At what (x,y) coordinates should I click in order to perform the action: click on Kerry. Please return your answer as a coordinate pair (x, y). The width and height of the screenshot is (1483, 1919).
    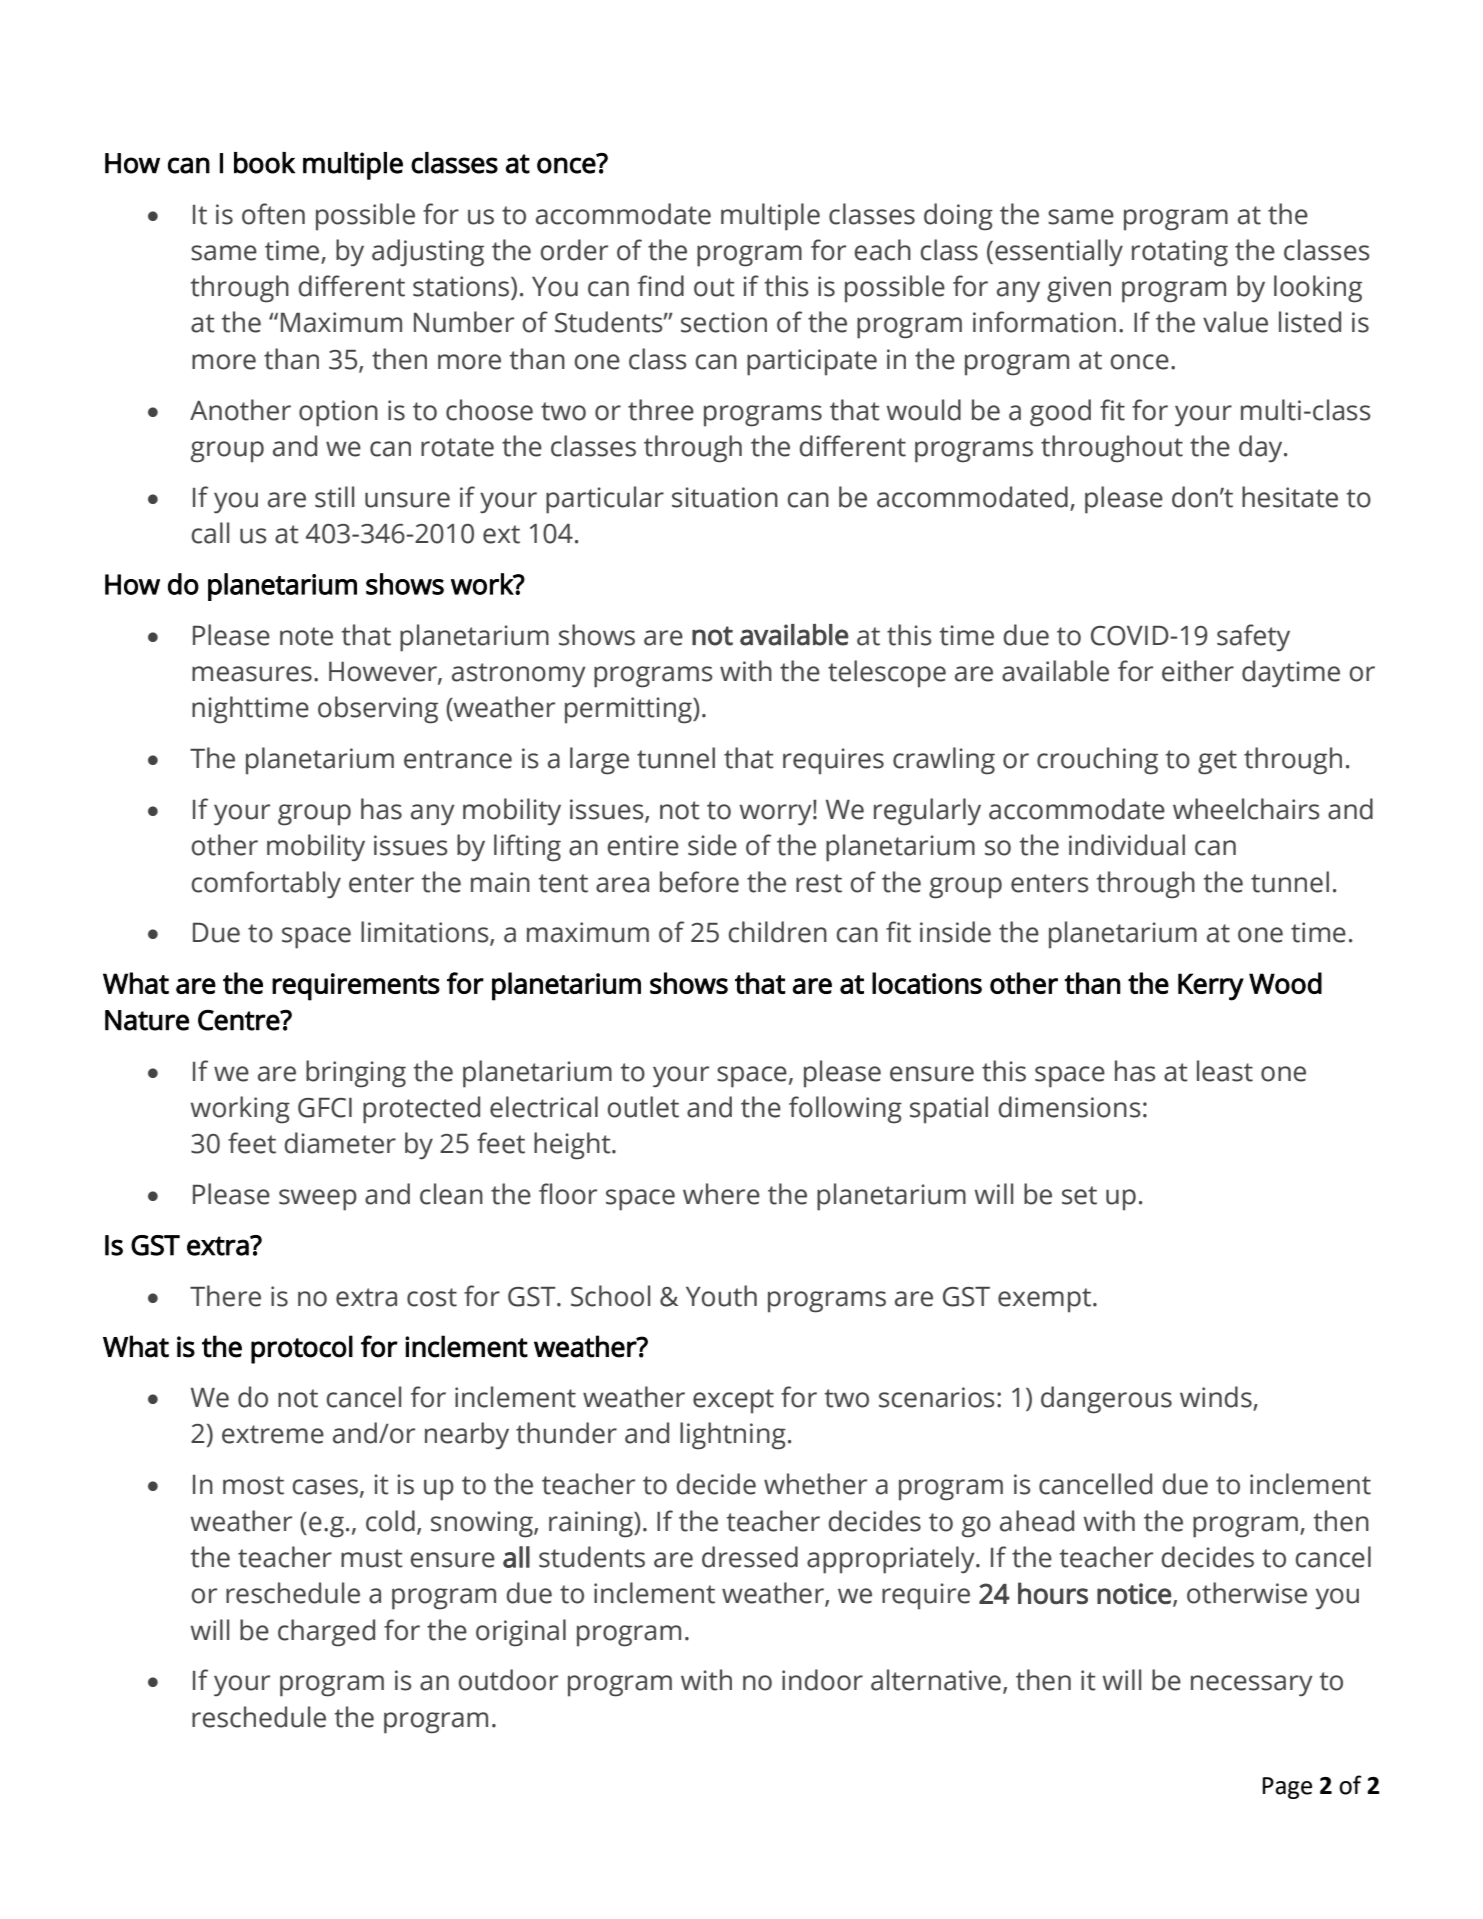
    Looking at the image, I should click on (1211, 987).
